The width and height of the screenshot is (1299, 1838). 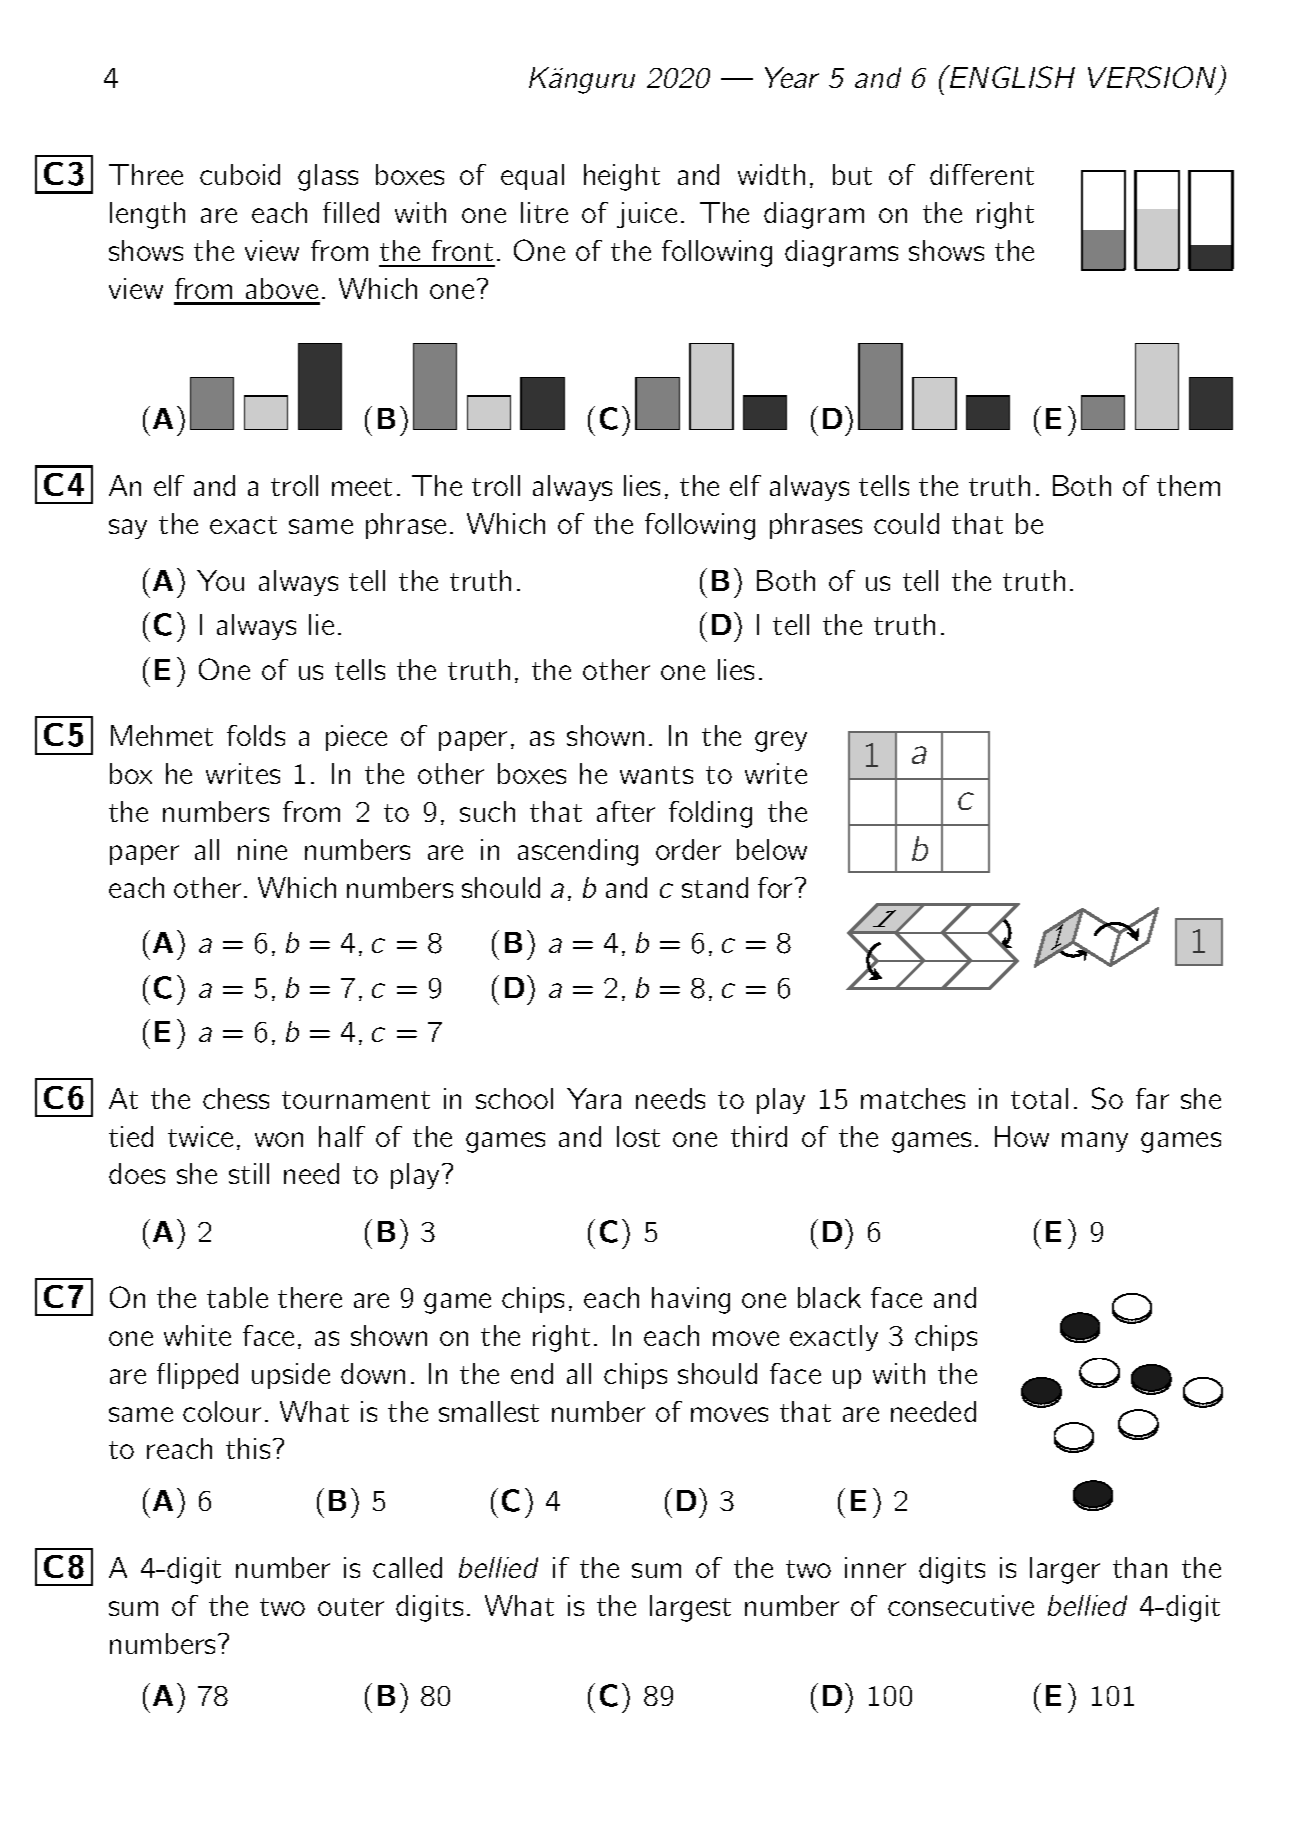 What do you see at coordinates (351, 1607) in the screenshot?
I see `outer` at bounding box center [351, 1607].
